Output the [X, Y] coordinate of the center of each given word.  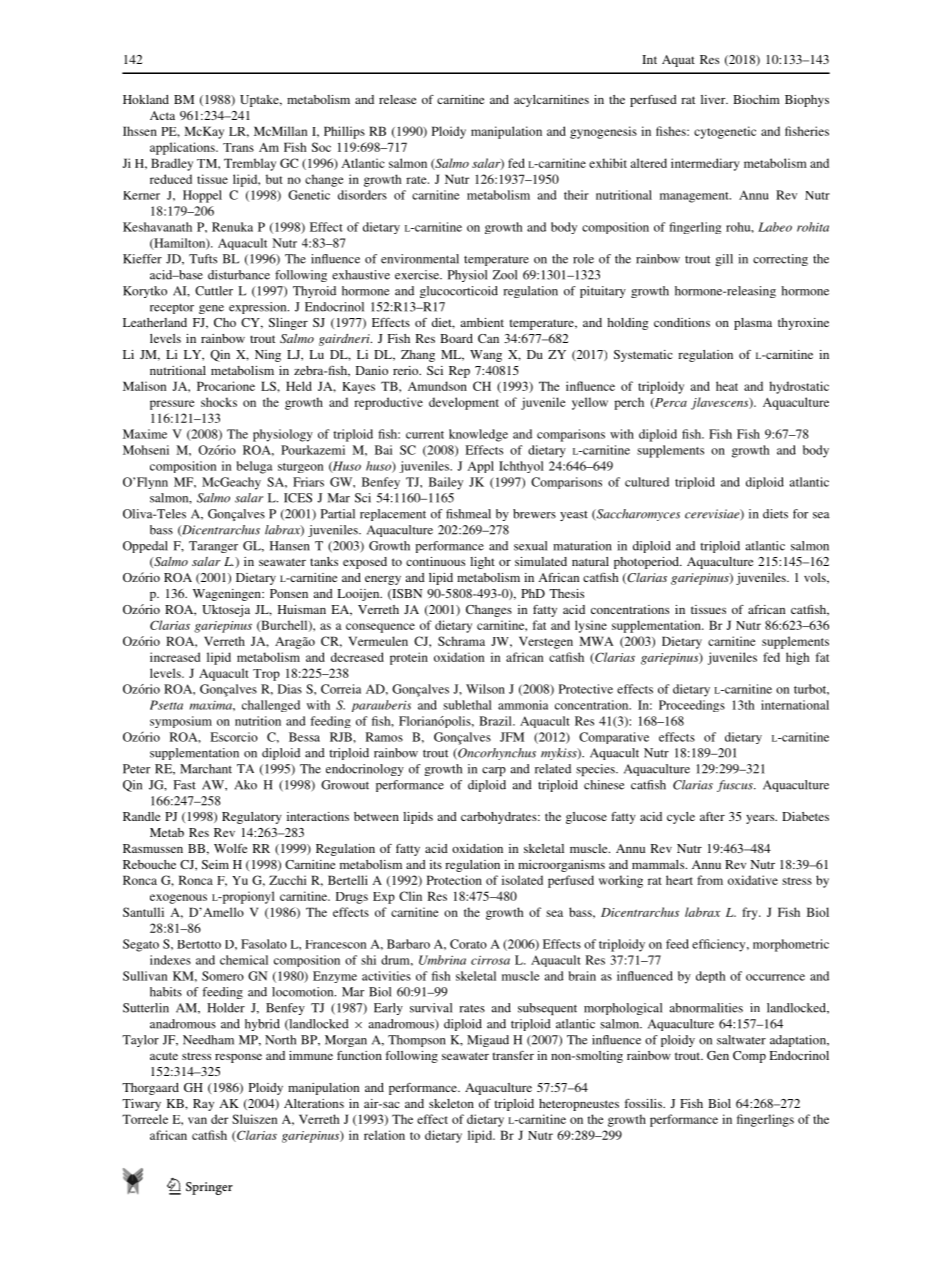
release [397, 99]
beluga [254, 467]
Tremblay [250, 164]
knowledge [478, 435]
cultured [647, 482]
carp [494, 771]
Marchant [206, 769]
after [712, 816]
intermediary [705, 164]
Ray [203, 1105]
